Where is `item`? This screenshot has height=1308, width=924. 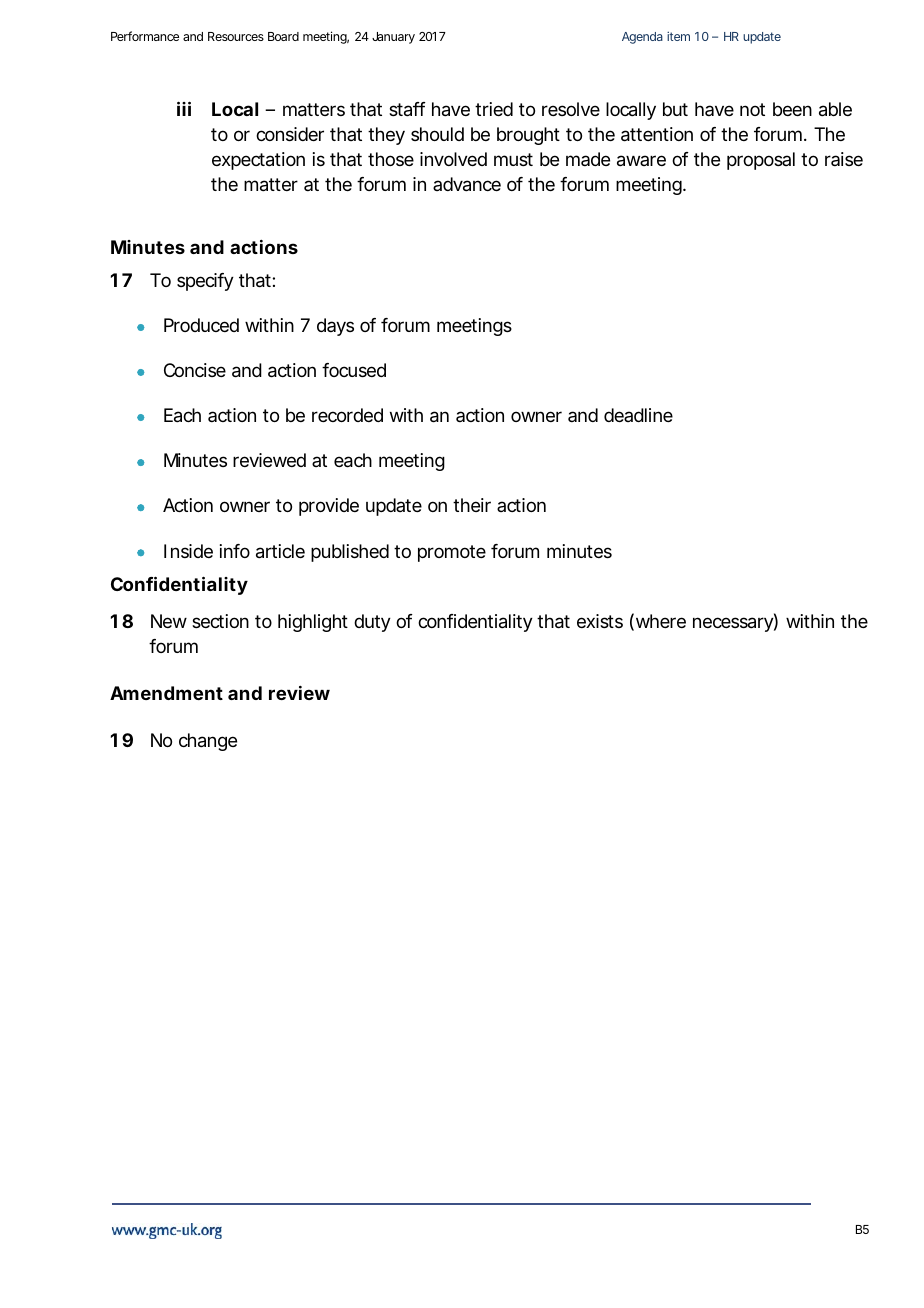
item is located at coordinates (678, 36).
